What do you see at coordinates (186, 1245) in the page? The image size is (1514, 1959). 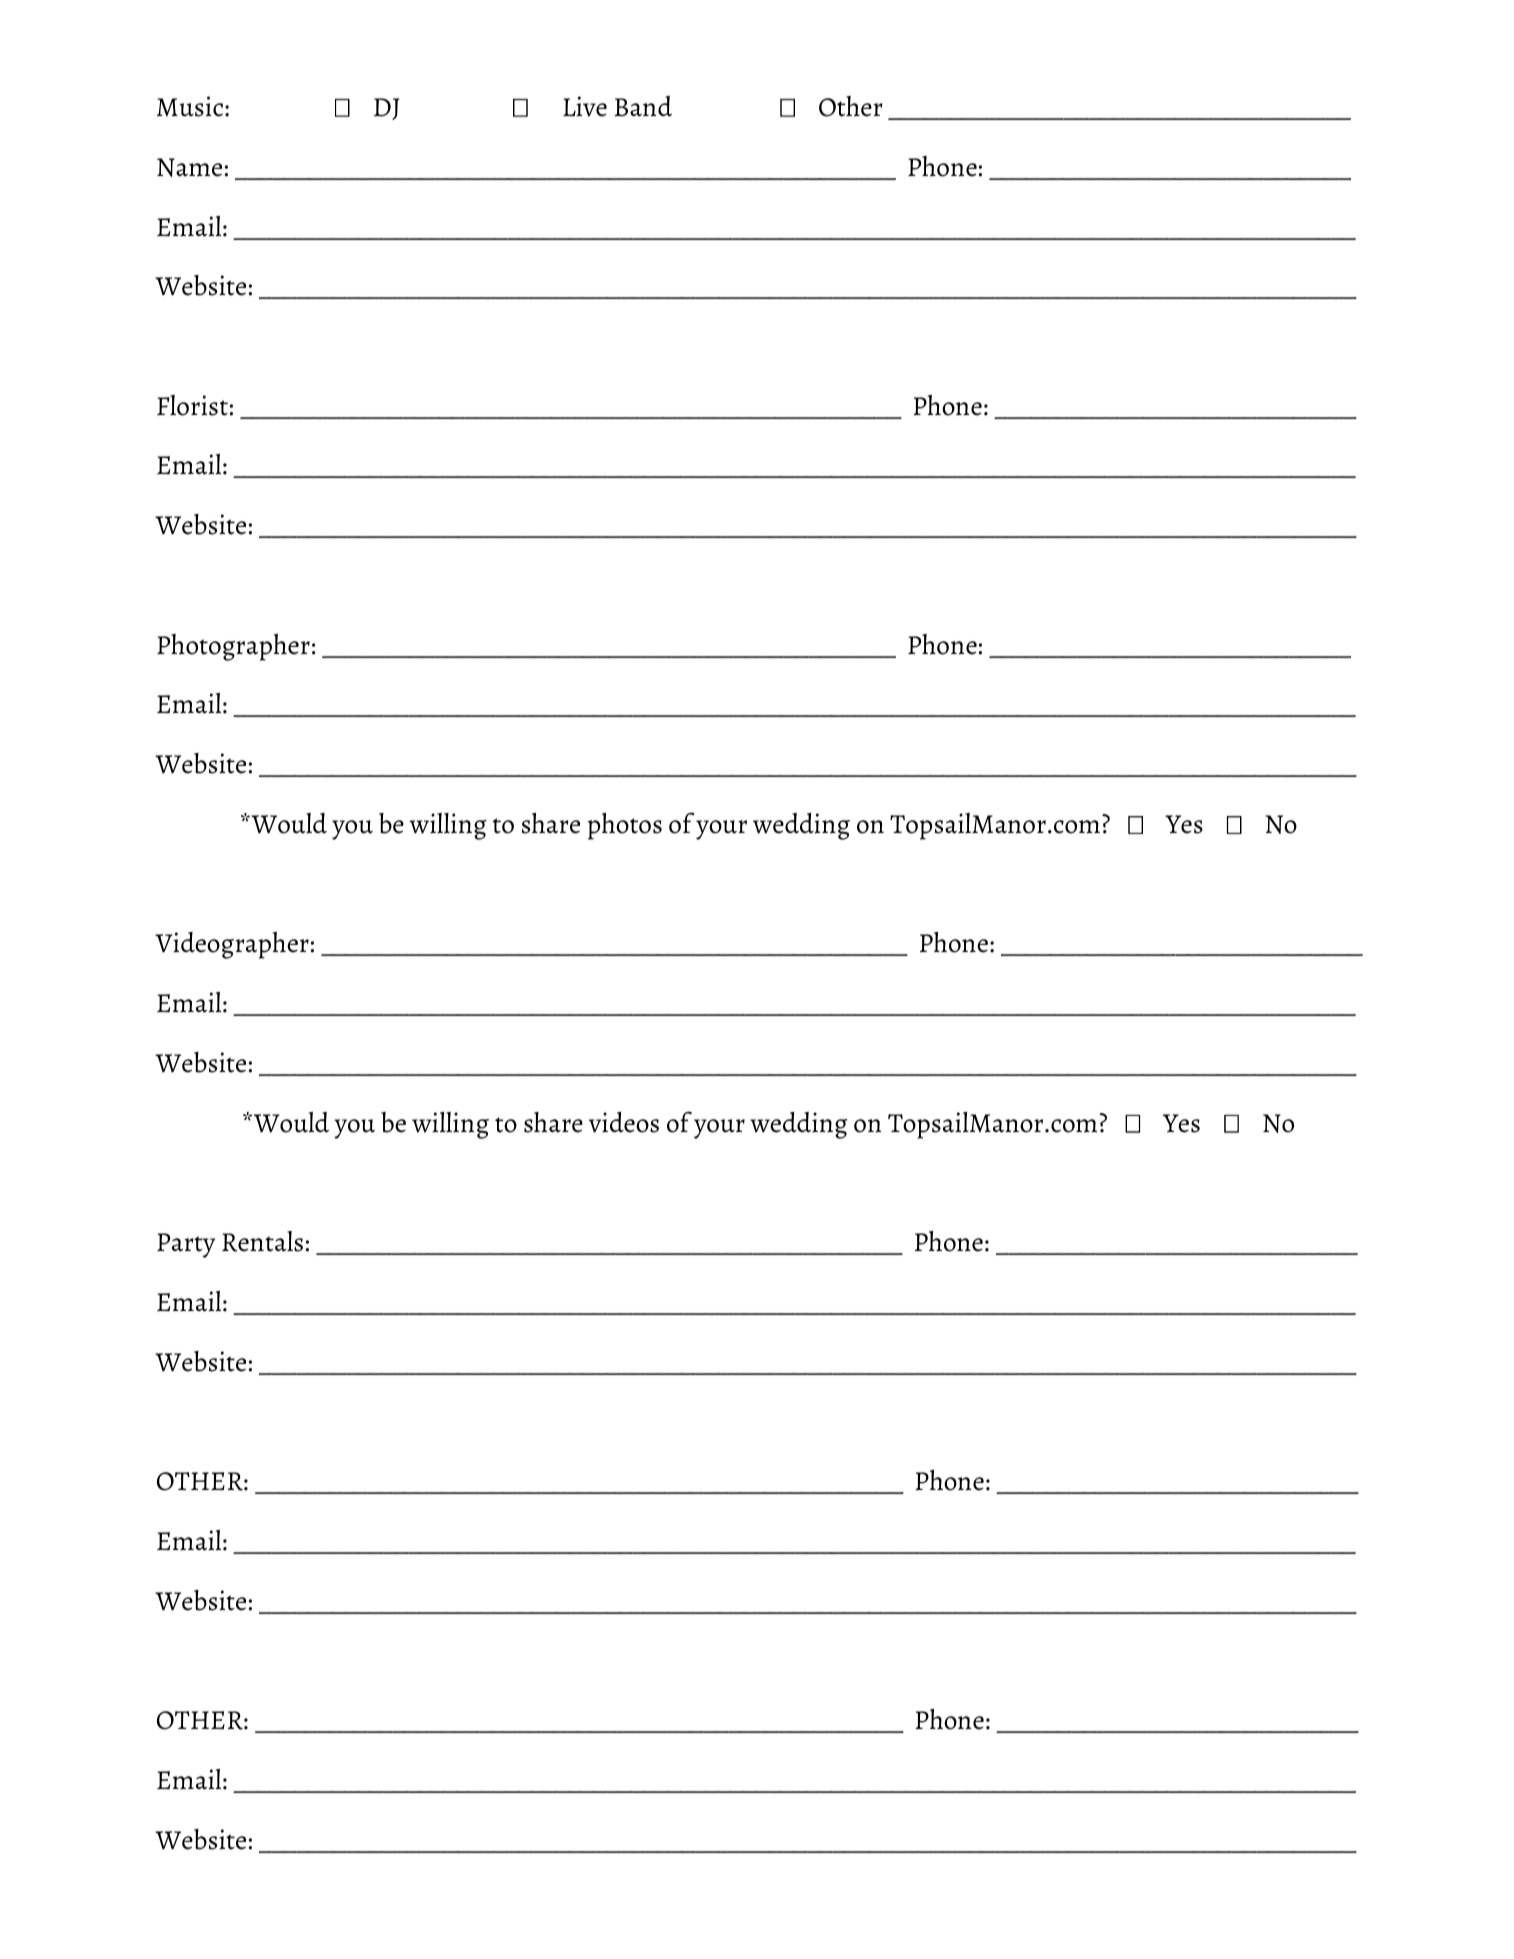 I see `Party` at bounding box center [186, 1245].
